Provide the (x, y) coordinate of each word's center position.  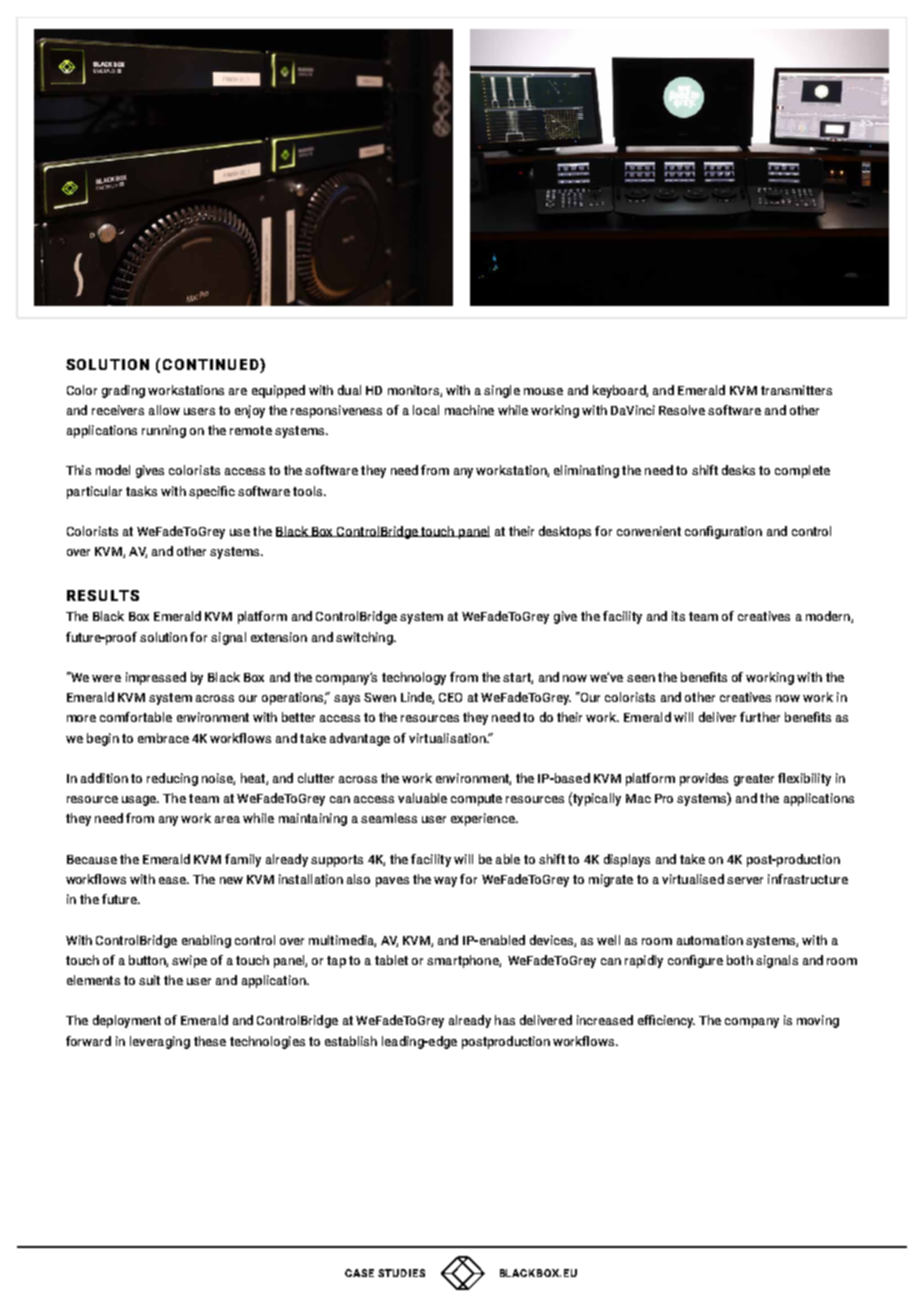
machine (469, 410)
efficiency (666, 1021)
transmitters (796, 390)
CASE (359, 1273)
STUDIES (401, 1273)
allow (164, 410)
